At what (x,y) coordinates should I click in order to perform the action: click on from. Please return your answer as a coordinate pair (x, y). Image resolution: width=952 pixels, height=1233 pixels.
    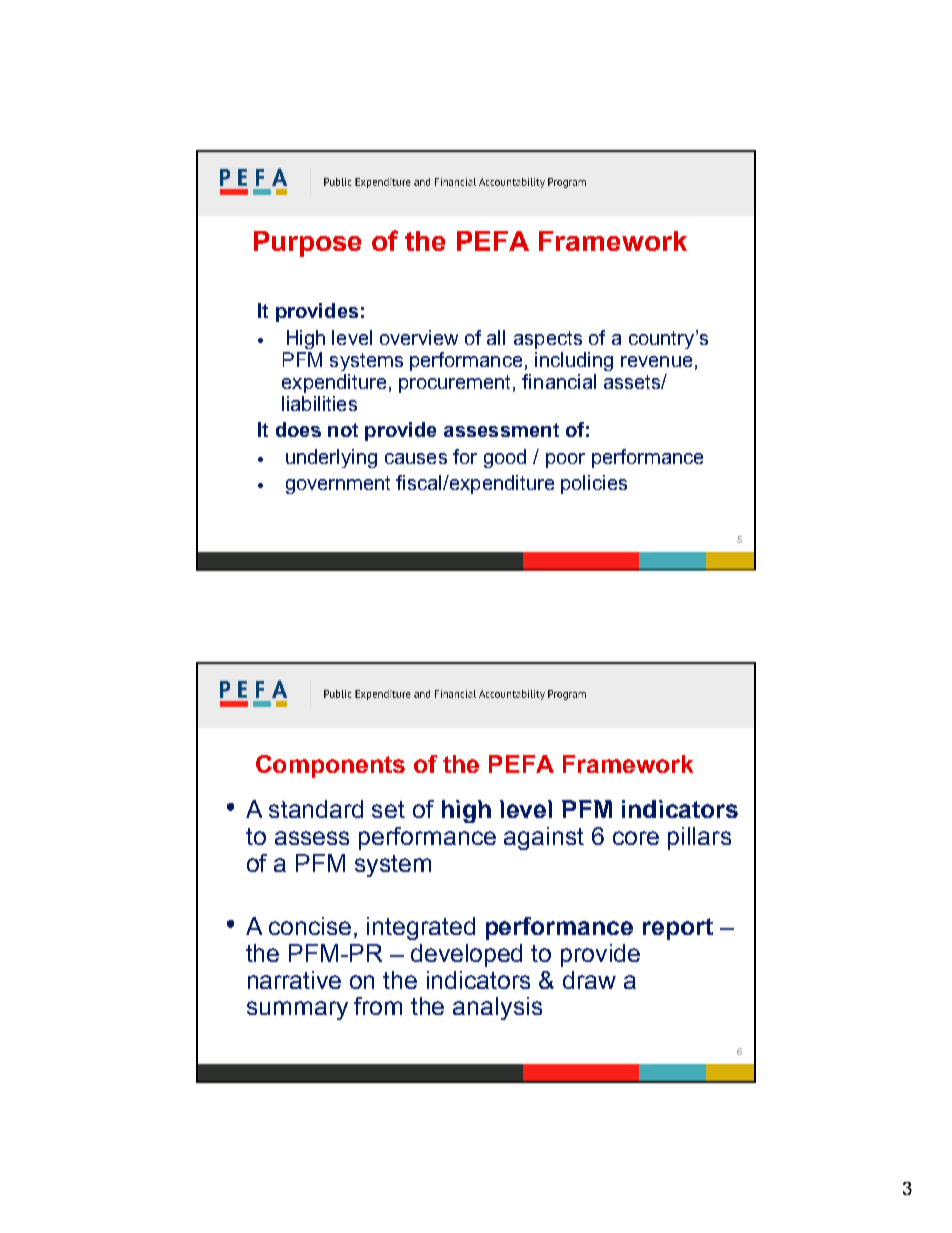
    Looking at the image, I should click on (378, 1006).
